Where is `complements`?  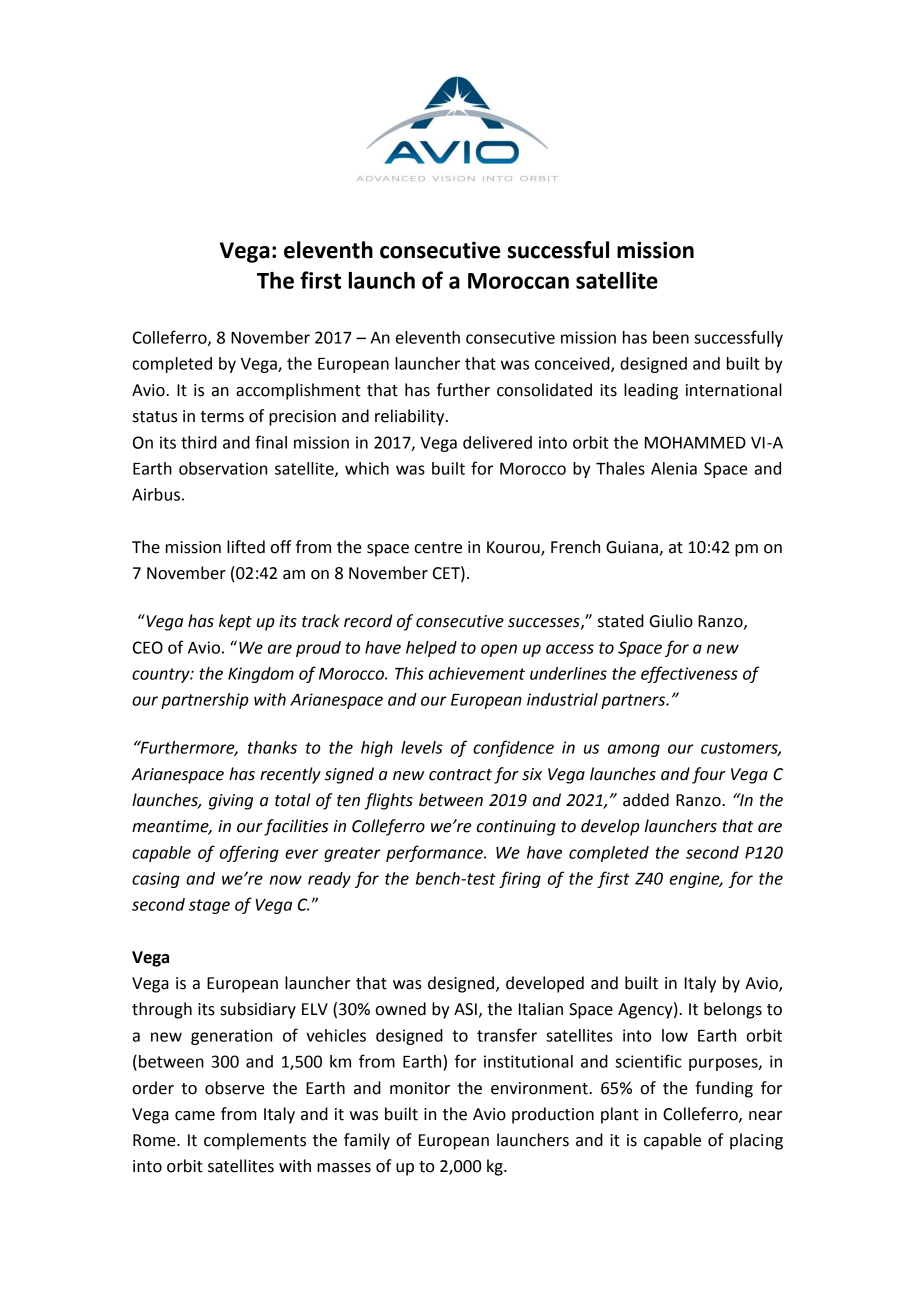 complements is located at coordinates (255, 1141).
